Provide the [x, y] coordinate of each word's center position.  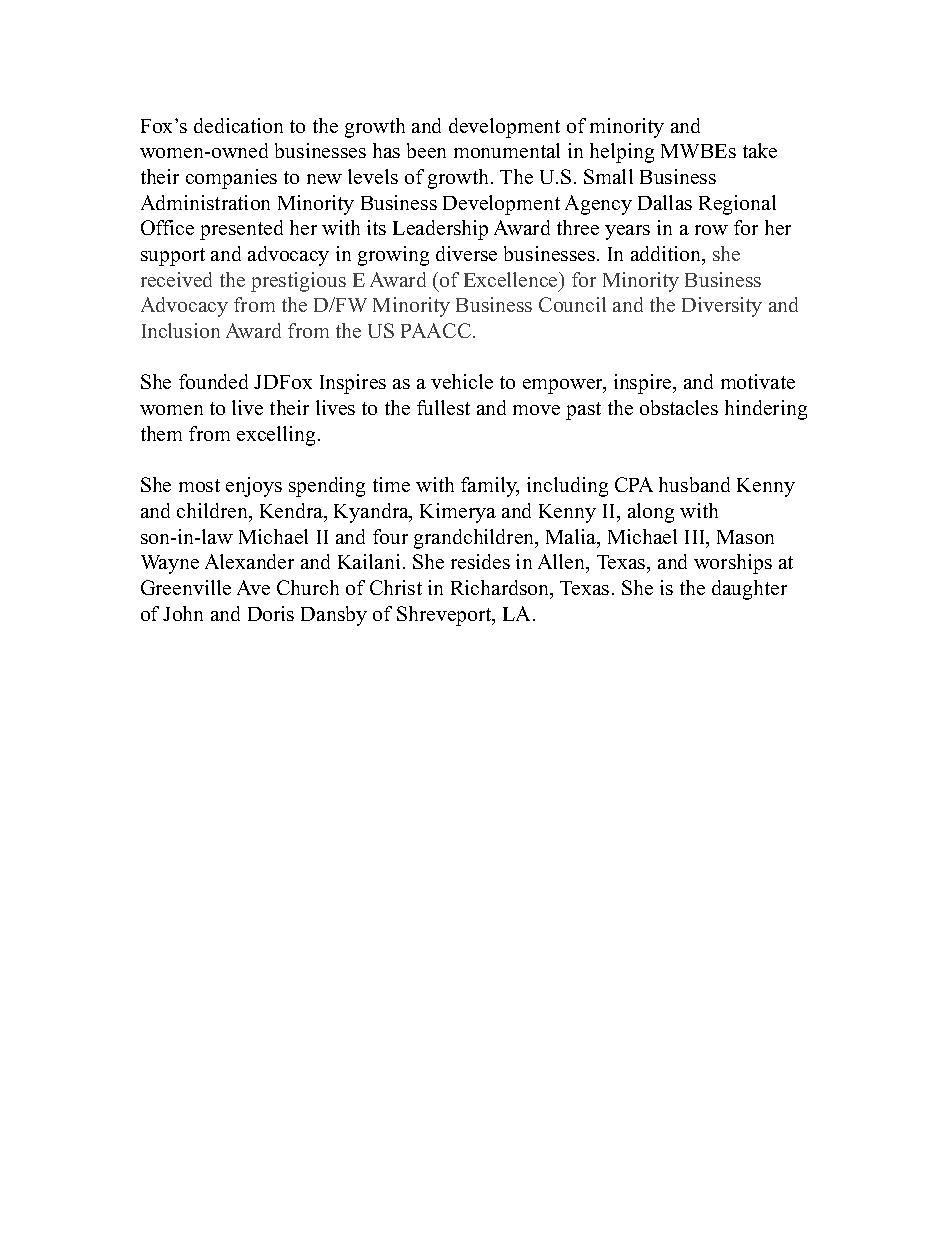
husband [694, 484]
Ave [253, 587]
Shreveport [445, 616]
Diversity [722, 307]
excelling [278, 436]
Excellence [512, 279]
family [490, 487]
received [176, 279]
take [760, 150]
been [426, 150]
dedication [238, 125]
